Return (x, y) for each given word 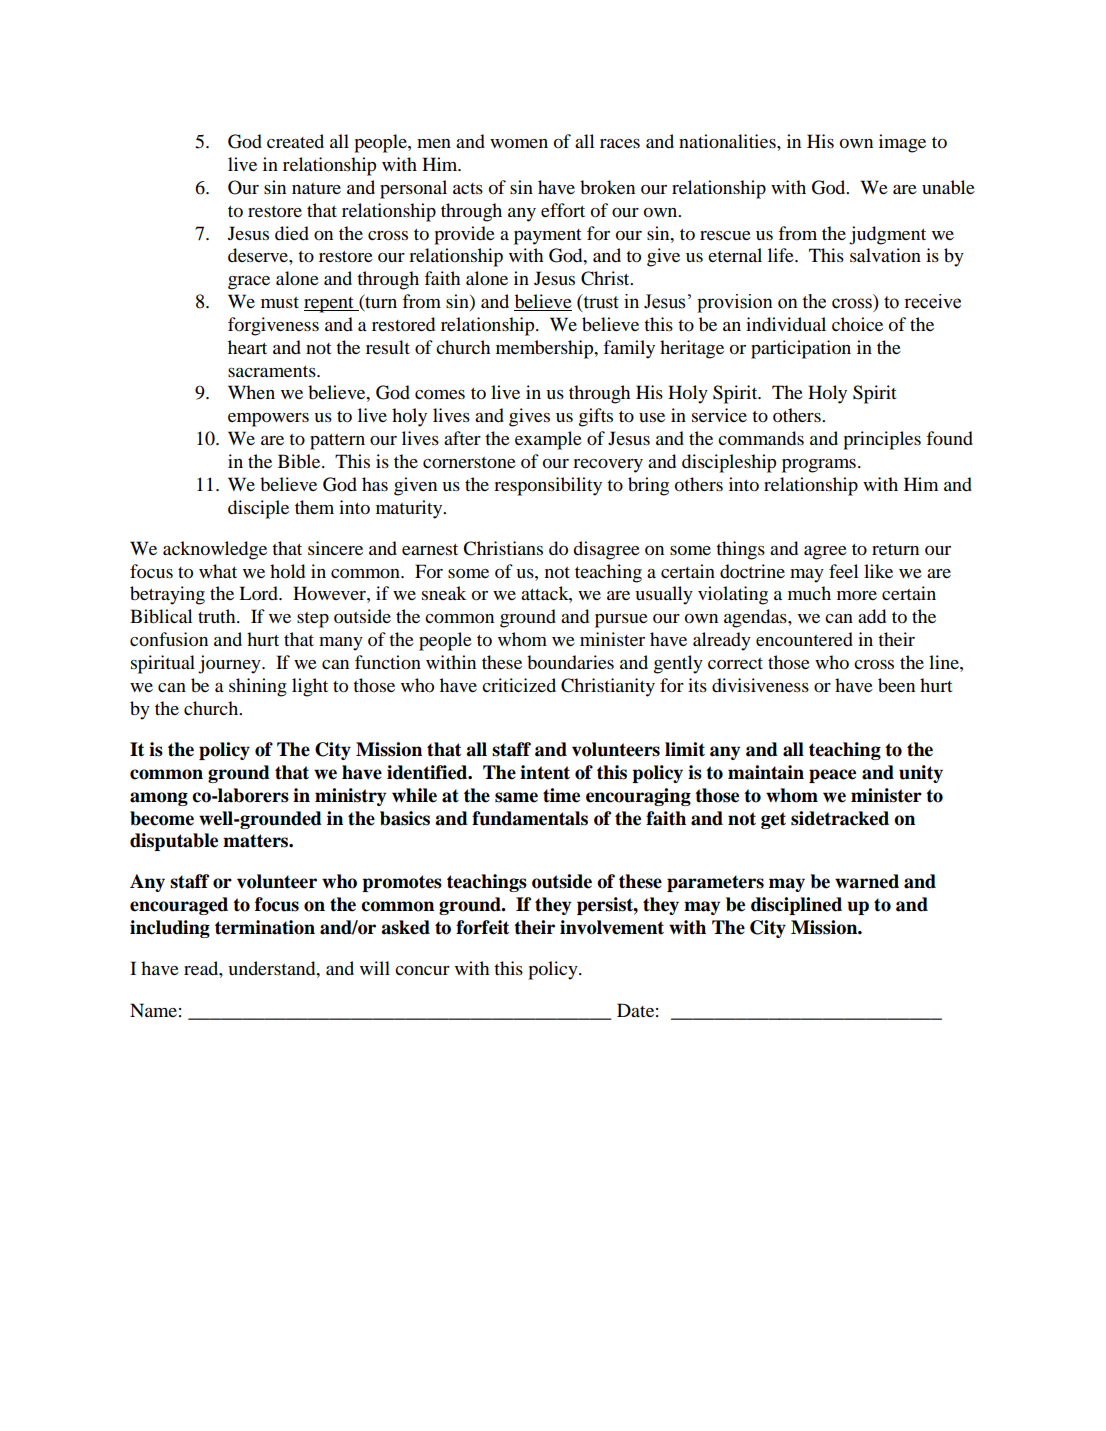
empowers (268, 420)
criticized (519, 685)
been (896, 685)
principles (882, 440)
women (519, 143)
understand (273, 968)
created (295, 141)
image (902, 143)
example (548, 440)
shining (258, 687)
